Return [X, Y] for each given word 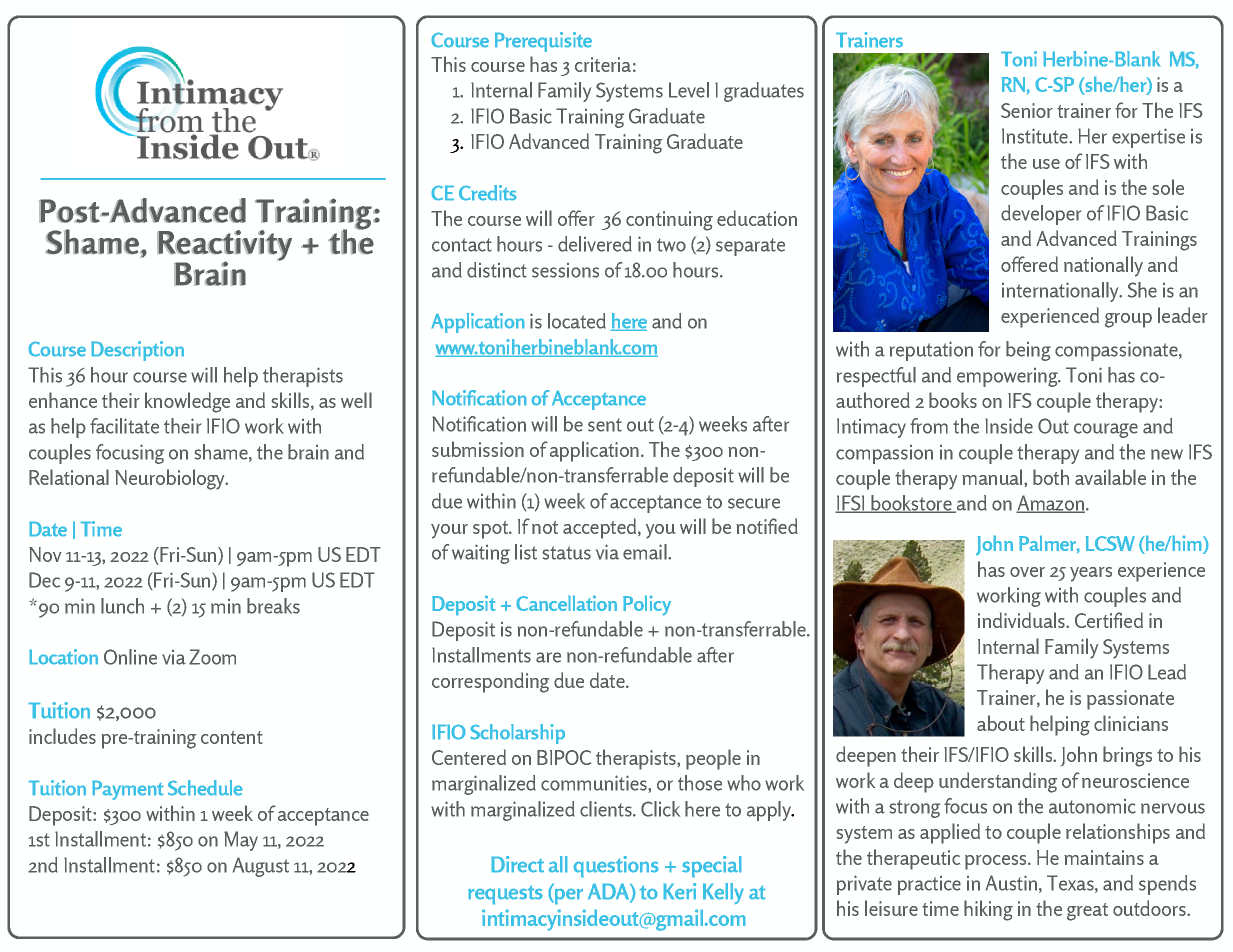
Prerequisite [543, 42]
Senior [1027, 110]
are [548, 657]
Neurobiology [171, 479]
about [1001, 723]
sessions [565, 270]
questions [616, 866]
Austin [1011, 883]
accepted [601, 528]
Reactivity [224, 247]
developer [1041, 215]
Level [689, 90]
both [1051, 477]
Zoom [212, 657]
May [241, 841]
